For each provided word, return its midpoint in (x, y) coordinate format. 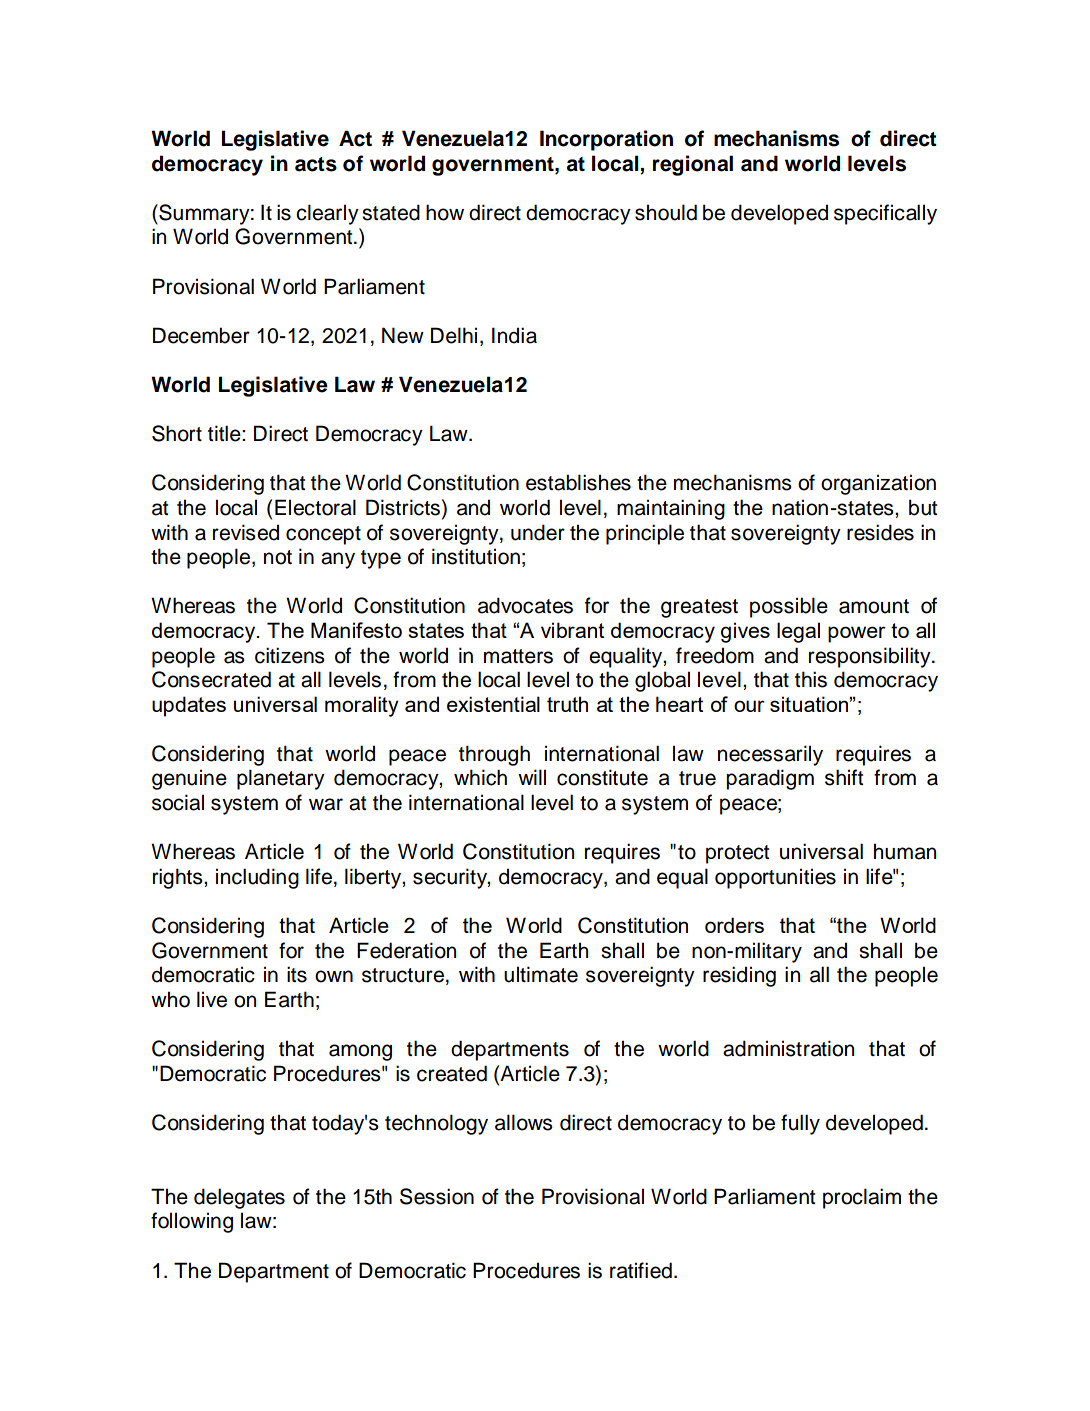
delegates (239, 1198)
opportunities (775, 878)
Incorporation (606, 140)
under (538, 532)
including (257, 878)
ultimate (541, 974)
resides (880, 532)
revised (246, 532)
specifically (885, 214)
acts (316, 164)
